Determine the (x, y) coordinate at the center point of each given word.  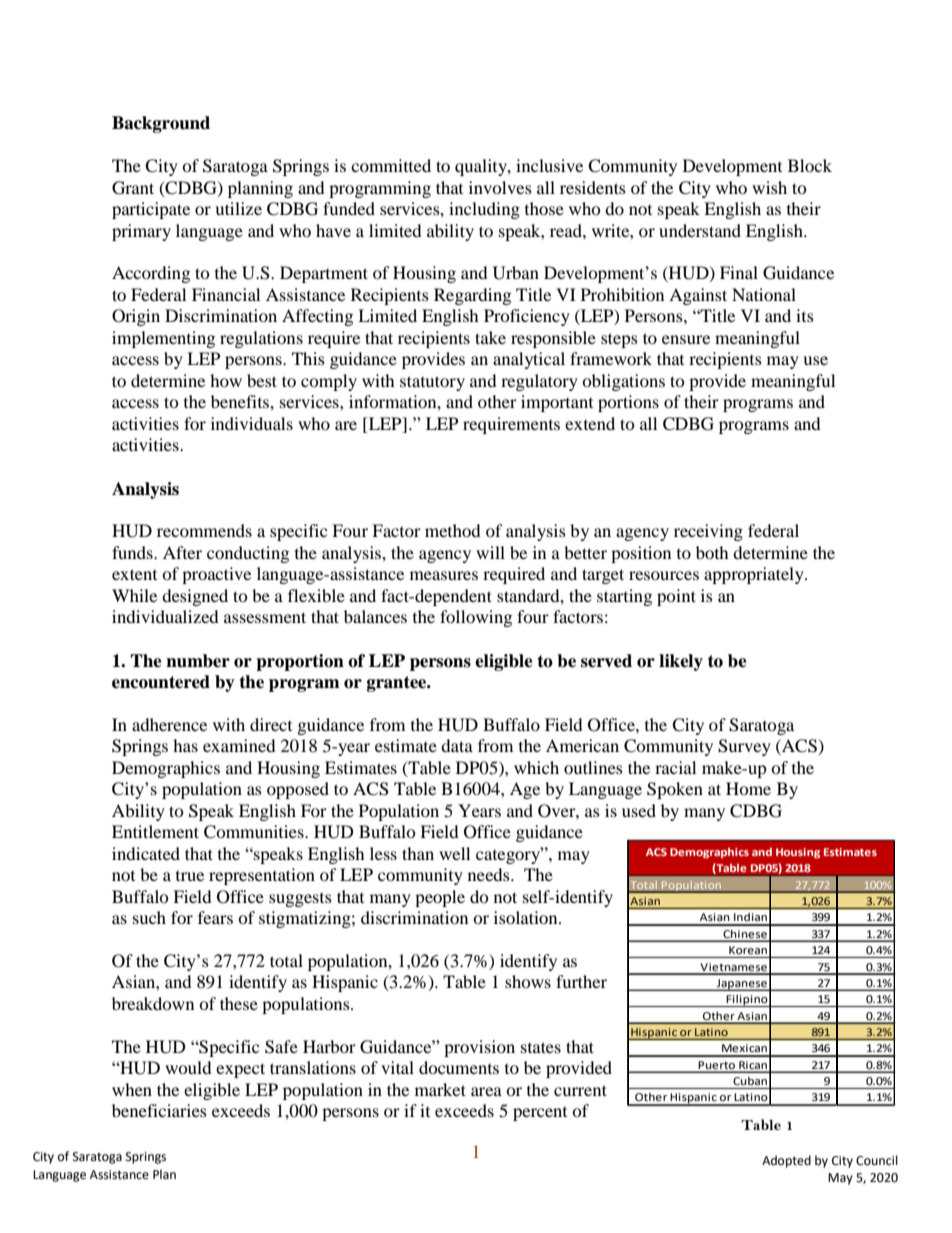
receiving (708, 532)
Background (161, 124)
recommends (204, 530)
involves (500, 187)
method (453, 530)
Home (748, 788)
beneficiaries (159, 1110)
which (536, 767)
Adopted (786, 1161)
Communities (255, 832)
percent (540, 1114)
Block (810, 165)
